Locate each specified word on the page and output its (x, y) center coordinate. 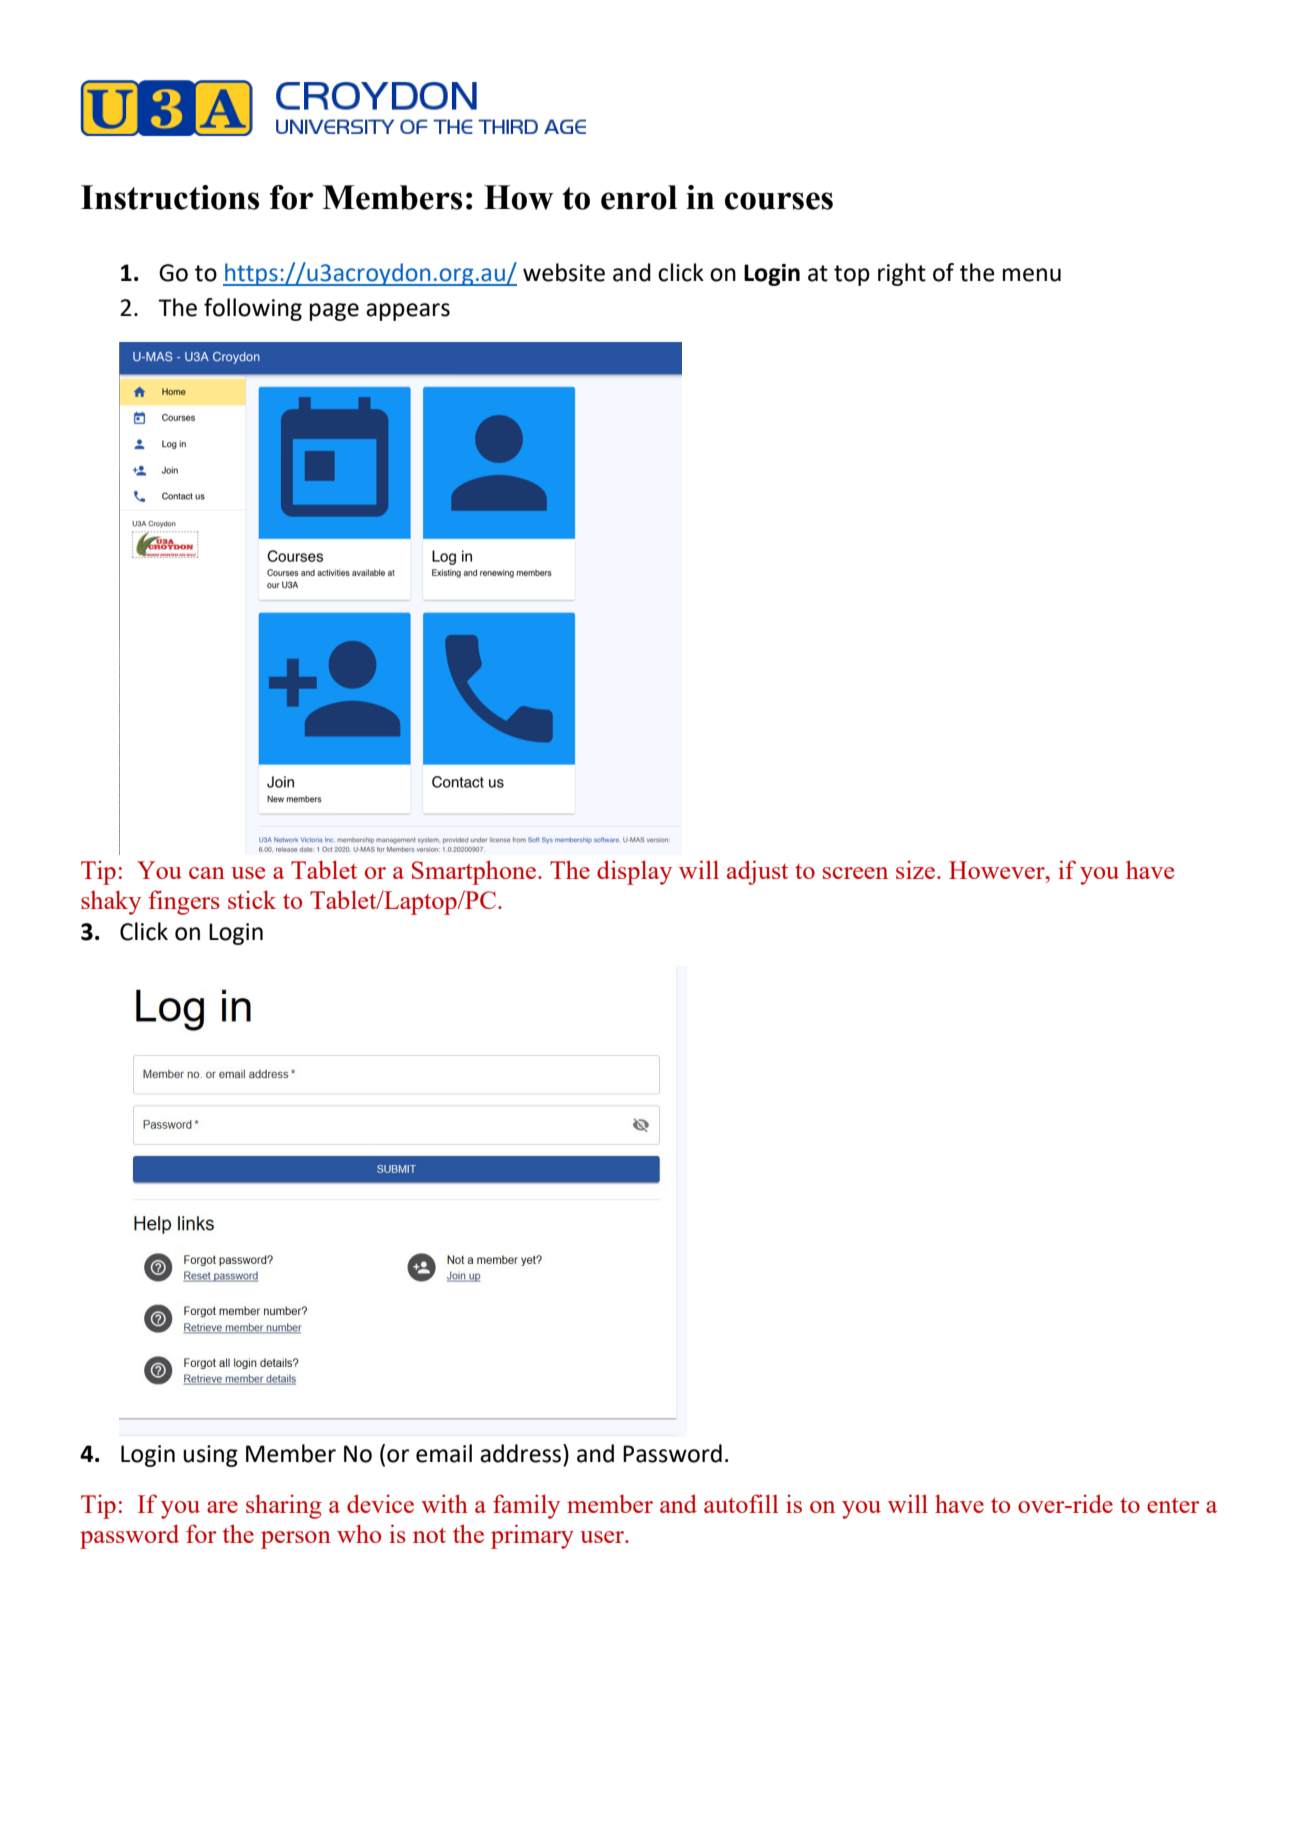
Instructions (170, 197)
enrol (639, 197)
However (998, 870)
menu (1032, 275)
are (222, 1507)
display (634, 872)
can (207, 873)
